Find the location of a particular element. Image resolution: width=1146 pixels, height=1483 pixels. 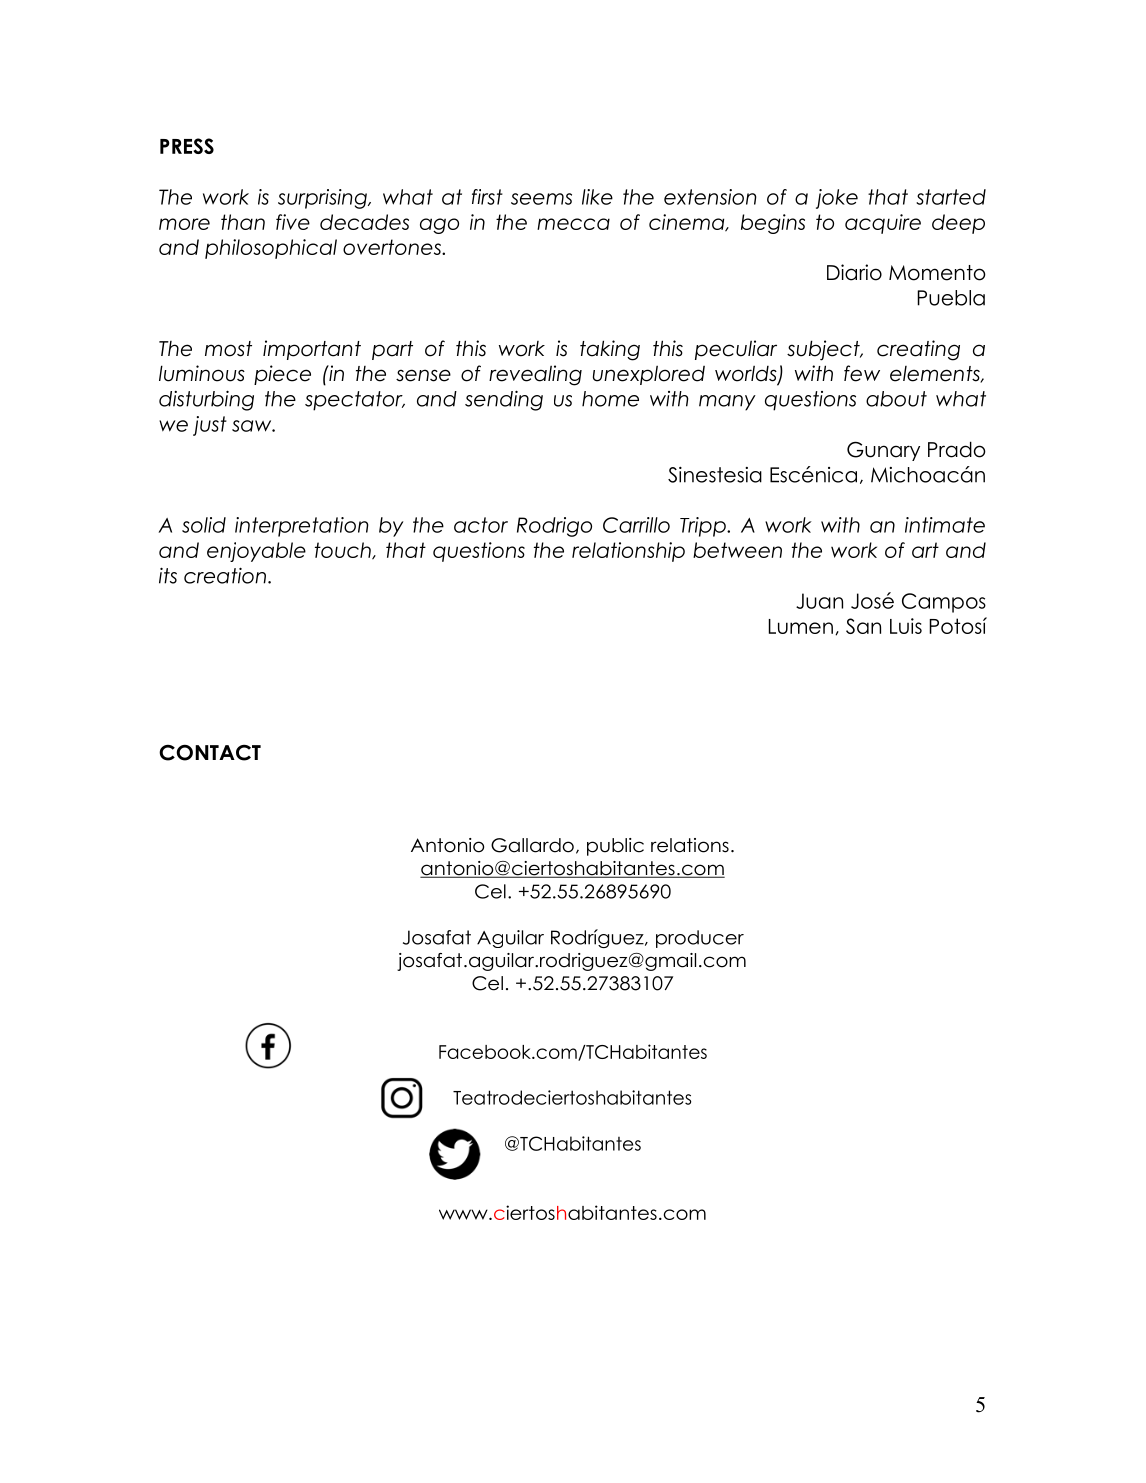

Lumen is located at coordinates (801, 626).
